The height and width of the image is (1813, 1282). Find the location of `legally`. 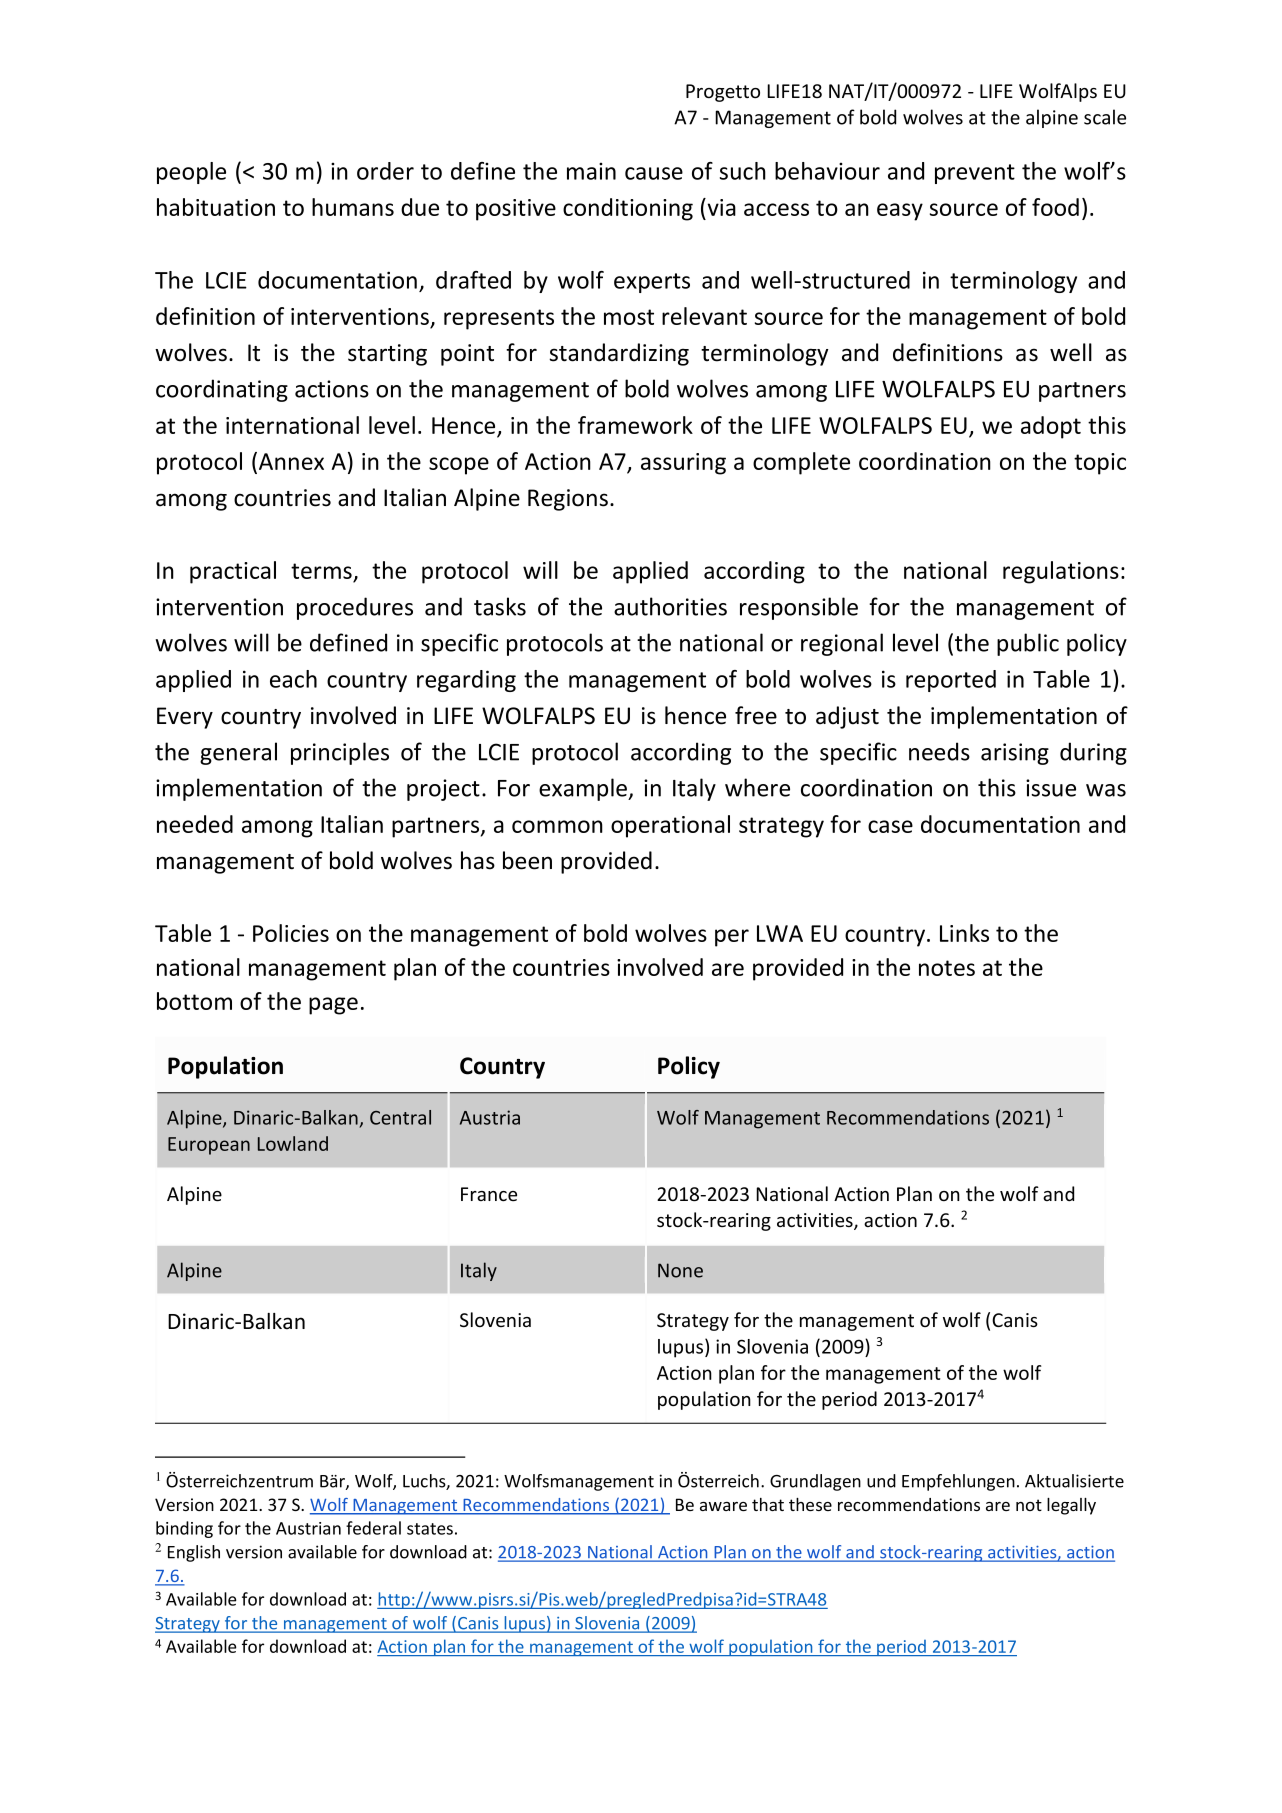

legally is located at coordinates (1071, 1506).
